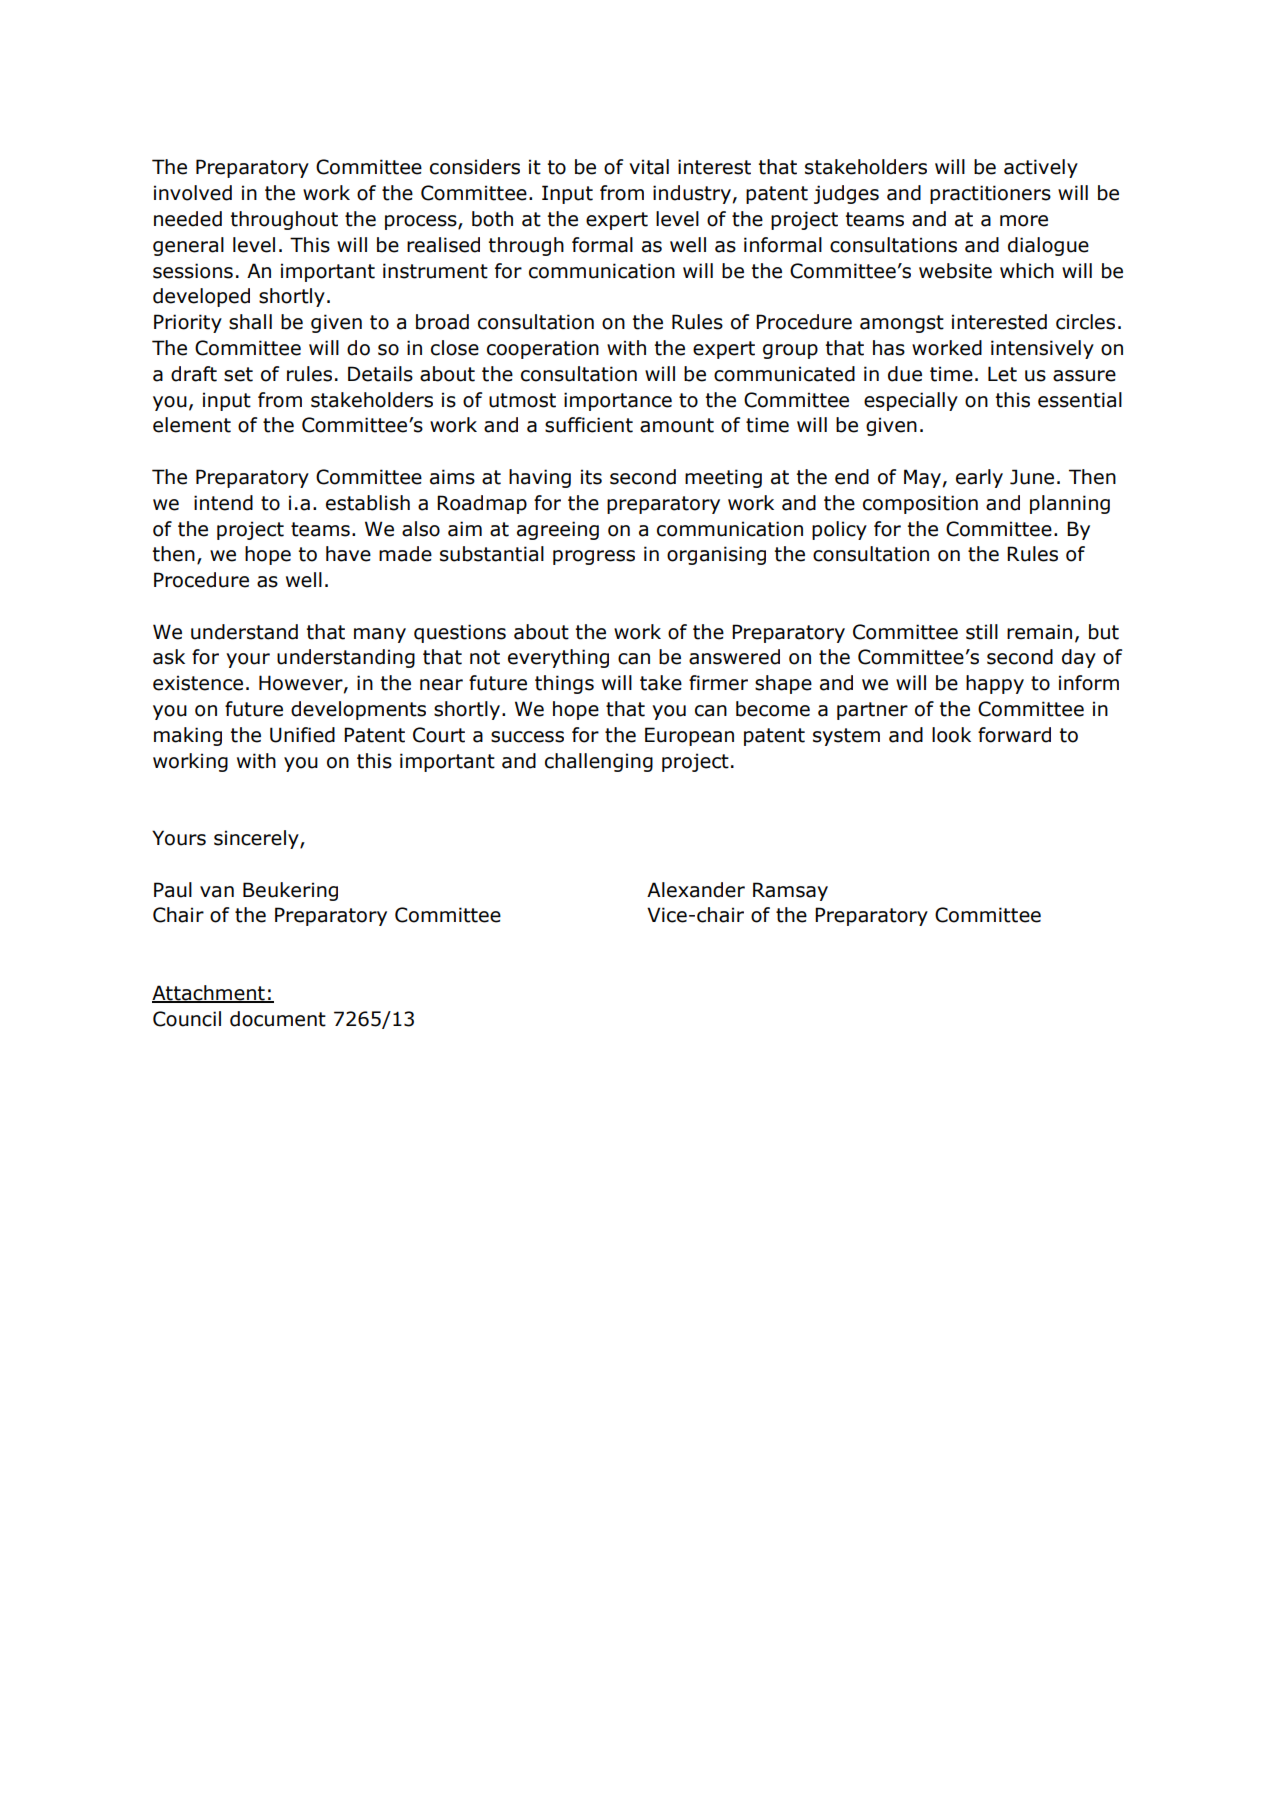 The width and height of the document is (1279, 1810). Describe the element at coordinates (649, 167) in the document. I see `vital` at that location.
